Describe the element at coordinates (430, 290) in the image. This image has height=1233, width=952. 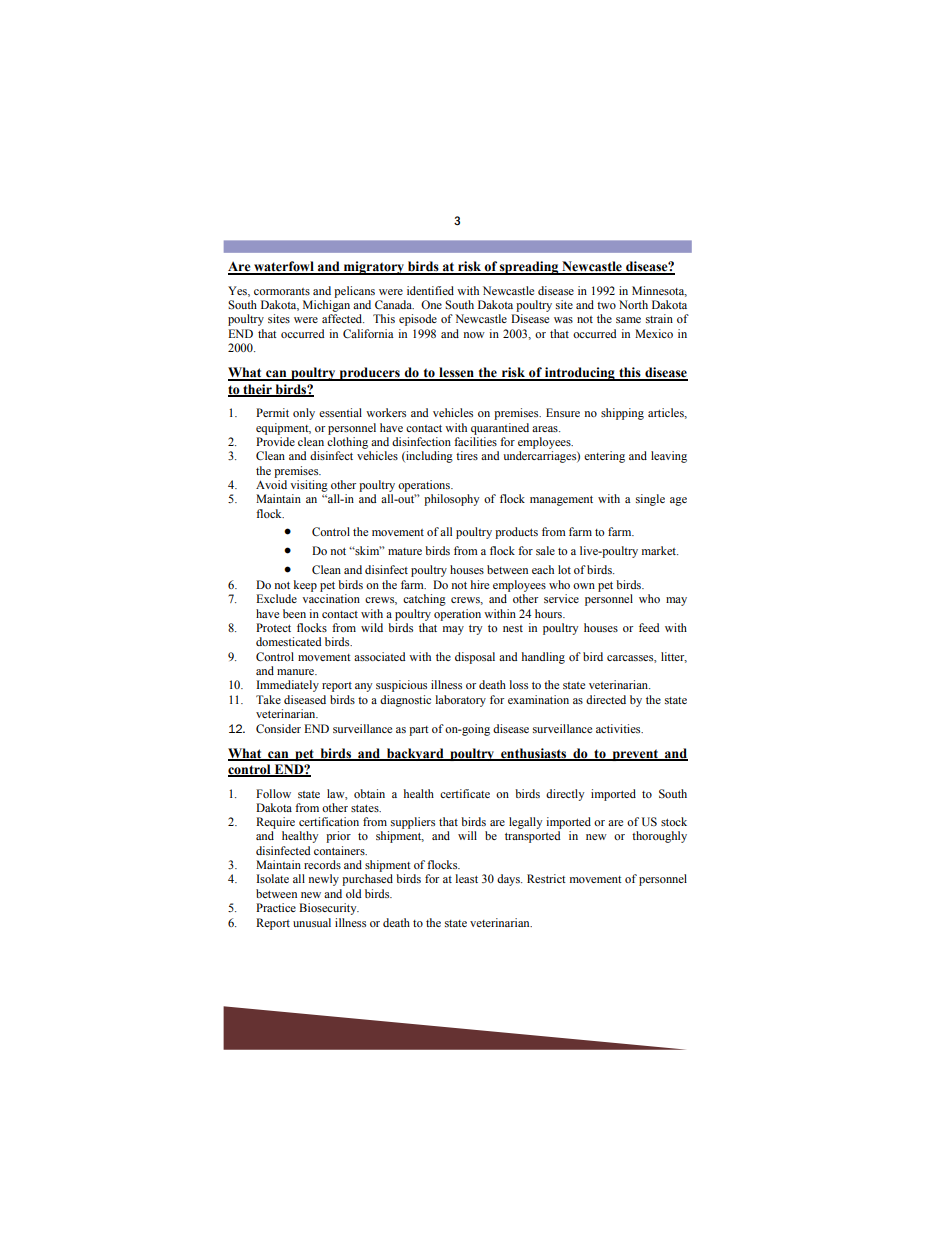
I see `identified` at that location.
